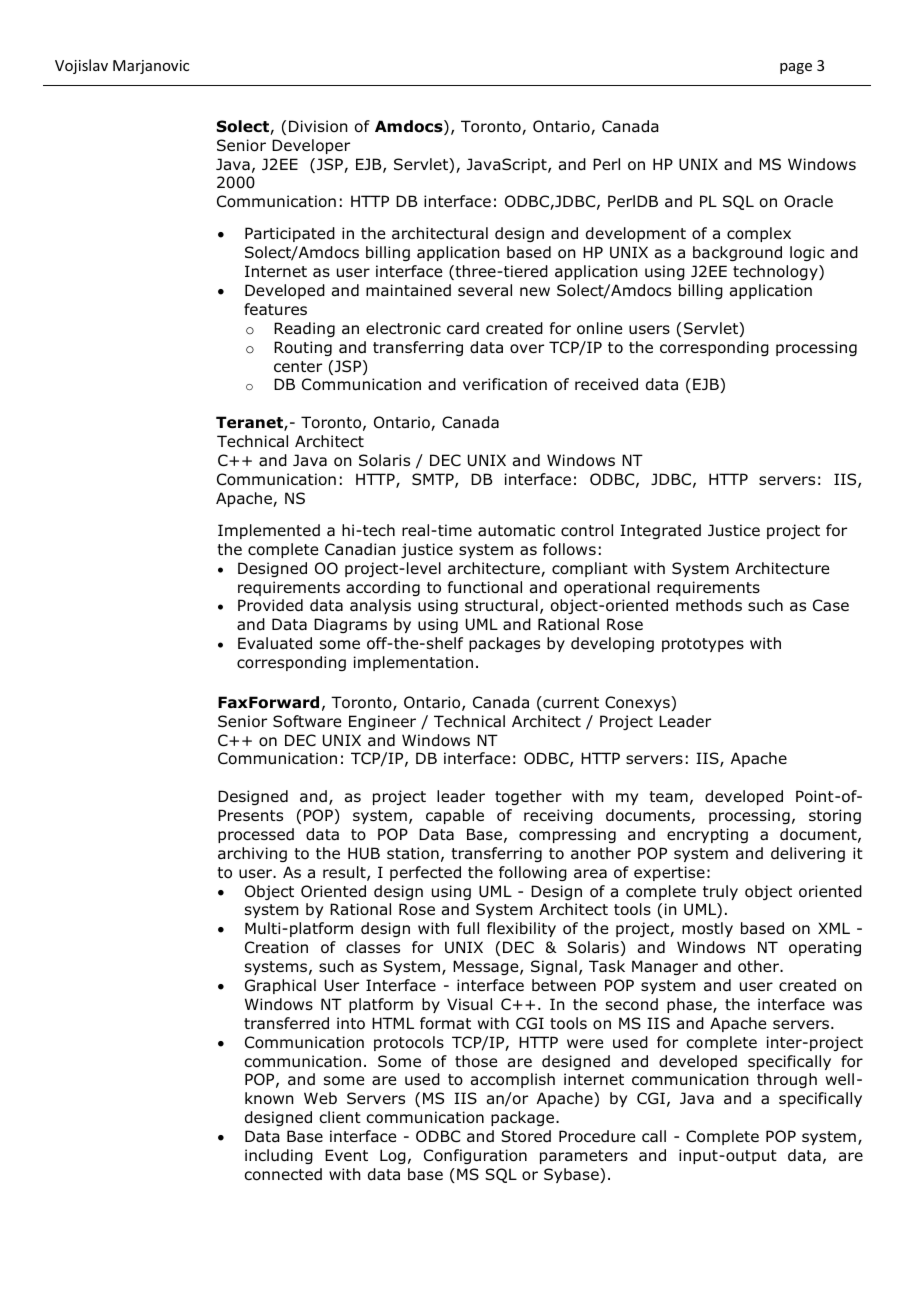  What do you see at coordinates (501, 605) in the image?
I see `structural` at bounding box center [501, 605].
